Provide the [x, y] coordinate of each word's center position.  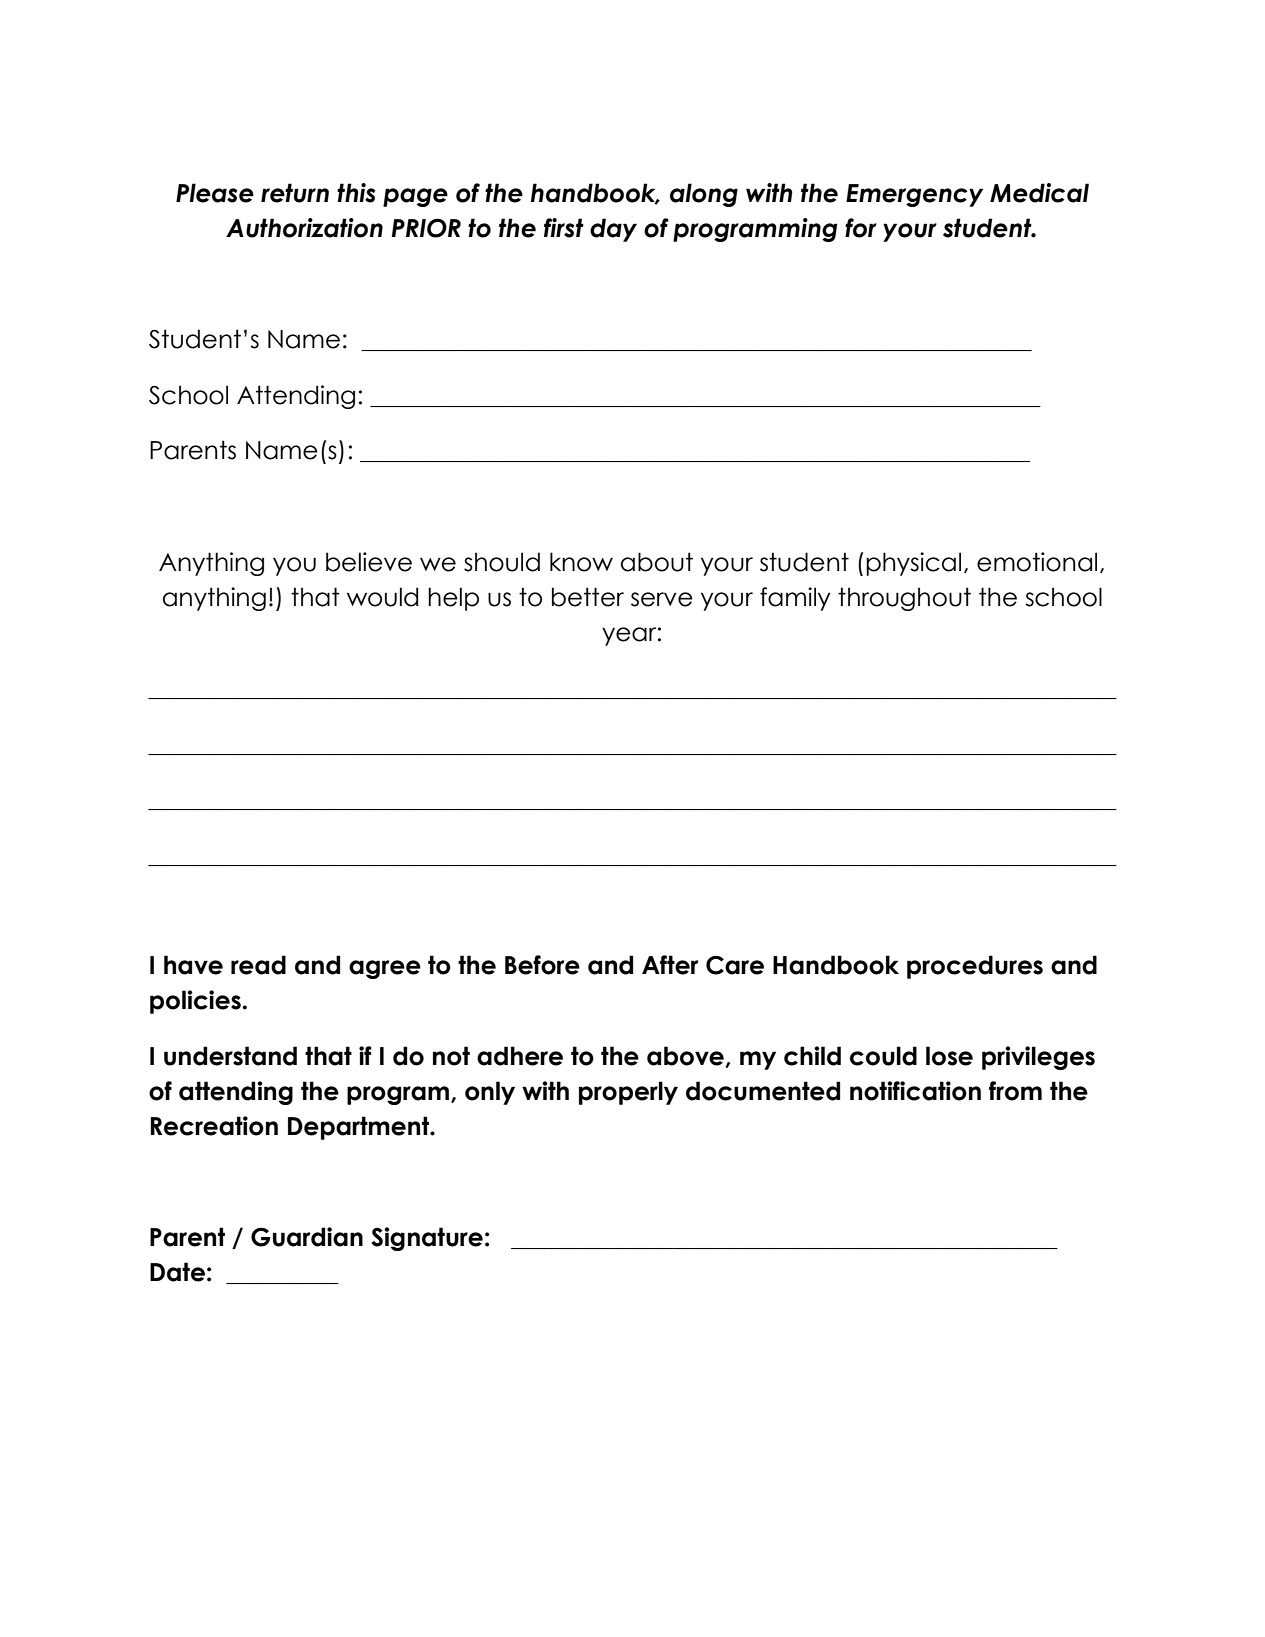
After [670, 965]
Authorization [304, 228]
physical [913, 564]
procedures [975, 967]
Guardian [307, 1237]
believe [369, 562]
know [581, 562]
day [613, 230]
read [258, 965]
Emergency [914, 195]
